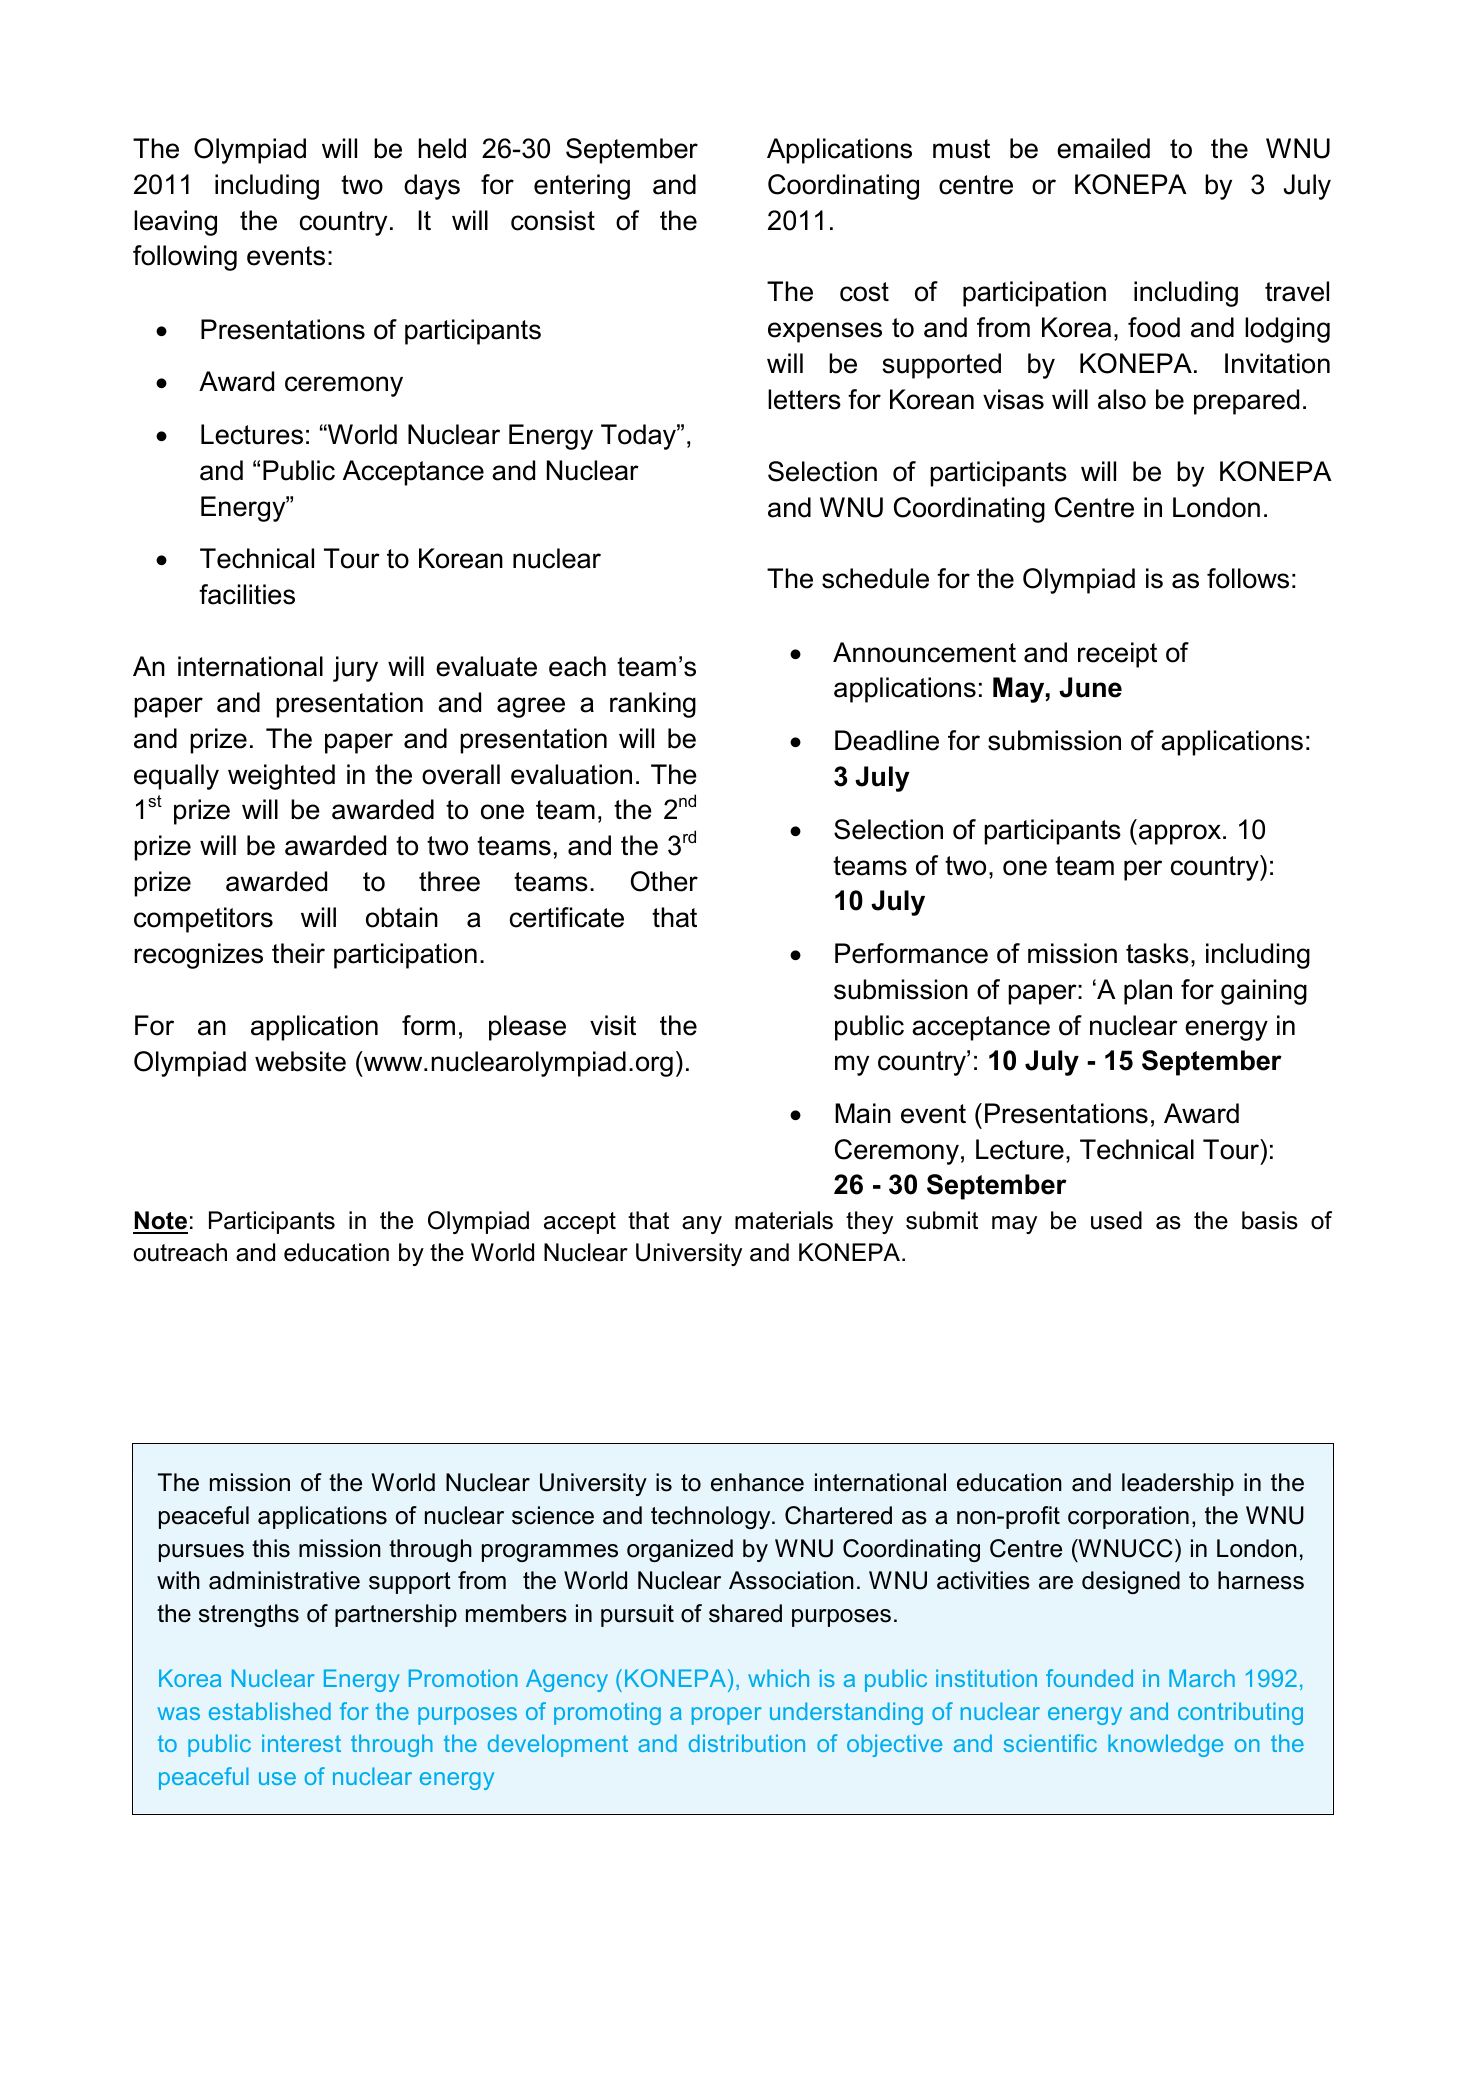 The width and height of the page is (1467, 2077). Describe the element at coordinates (727, 1716) in the page. I see `proper` at that location.
